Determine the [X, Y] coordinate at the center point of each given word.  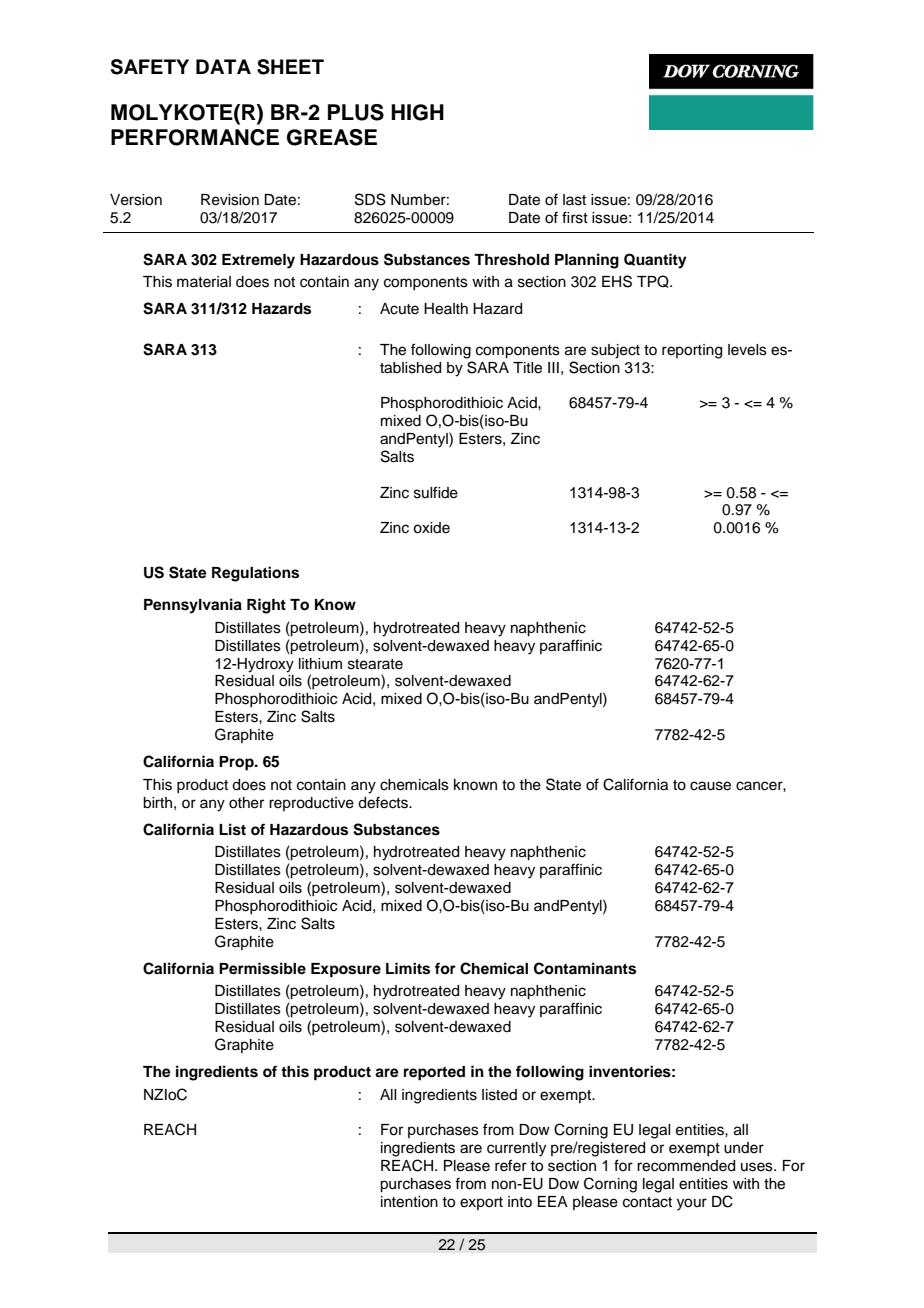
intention [409, 1202]
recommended [686, 1166]
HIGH [417, 112]
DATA [223, 66]
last [574, 200]
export [481, 1203]
